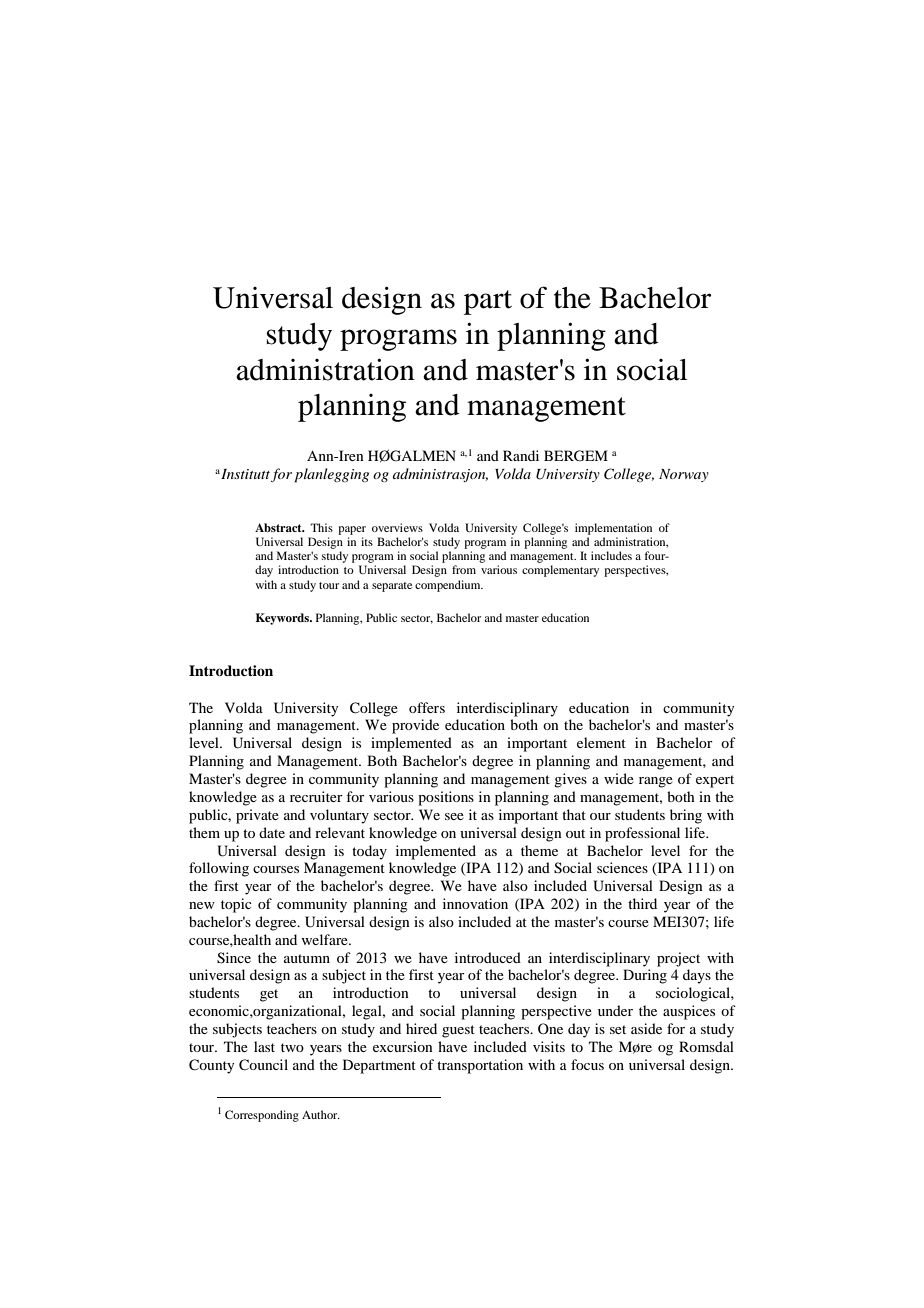 Image resolution: width=924 pixels, height=1308 pixels. Describe the element at coordinates (283, 619) in the screenshot. I see `Keywords` at that location.
